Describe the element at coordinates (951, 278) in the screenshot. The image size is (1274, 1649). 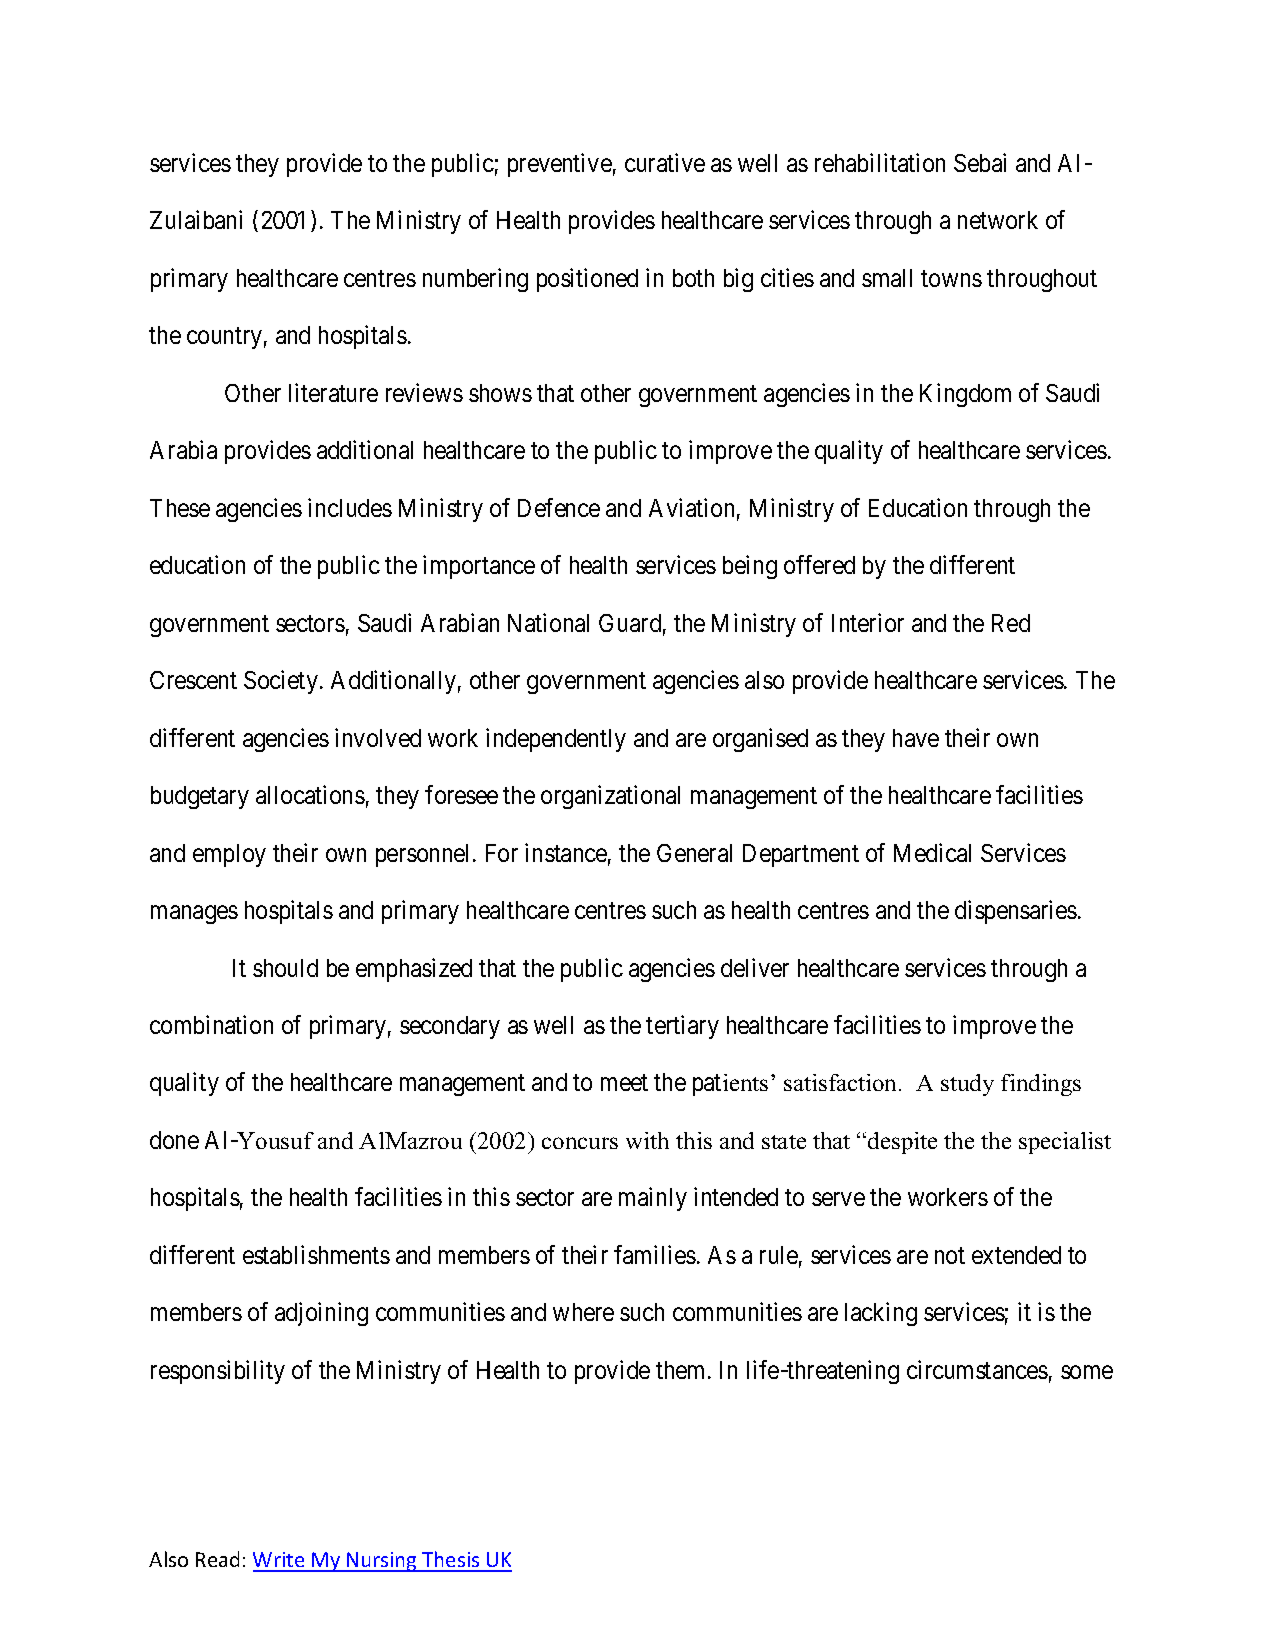
I see `towns` at that location.
